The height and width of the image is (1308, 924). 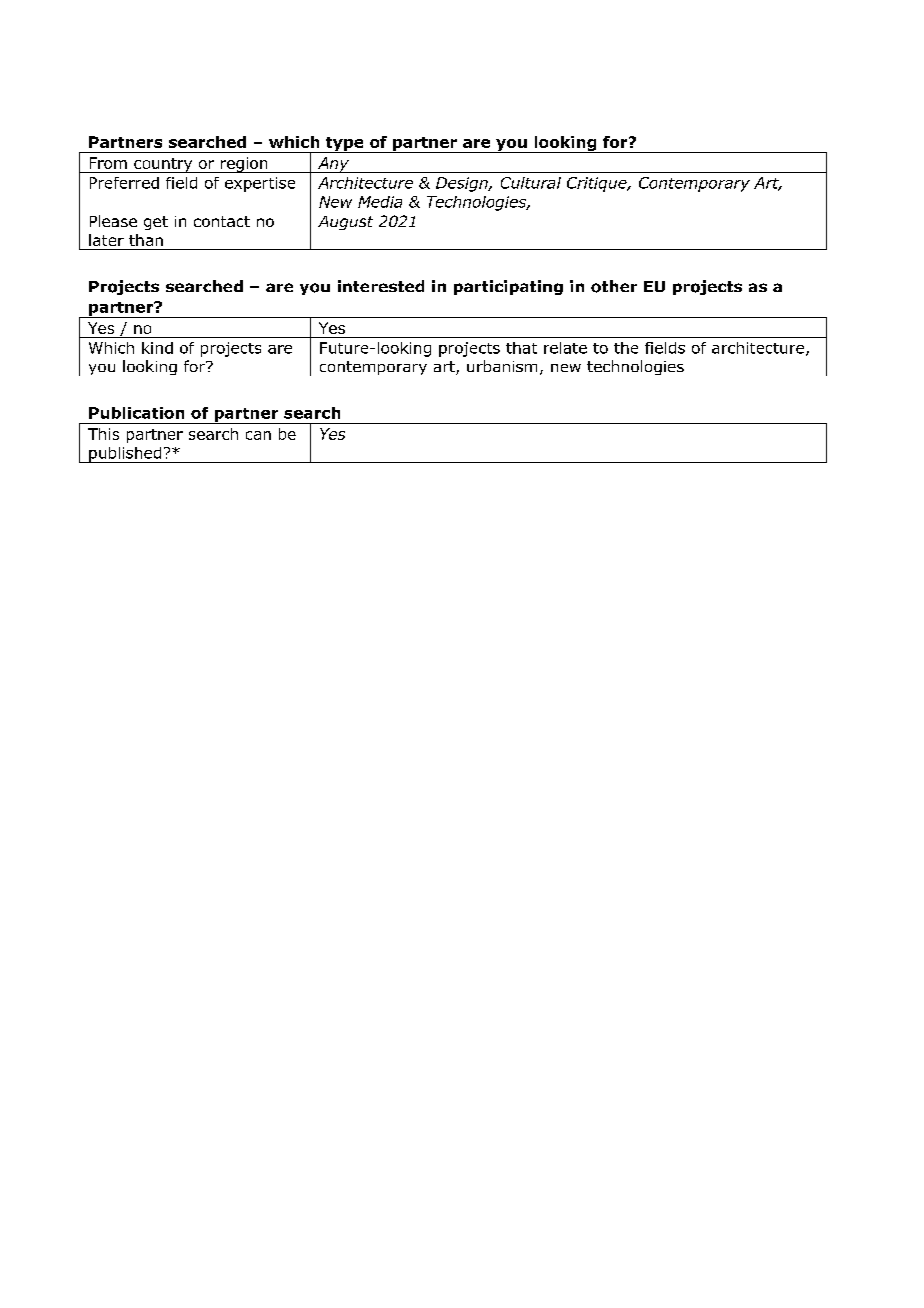 What do you see at coordinates (258, 435) in the image?
I see `can` at bounding box center [258, 435].
